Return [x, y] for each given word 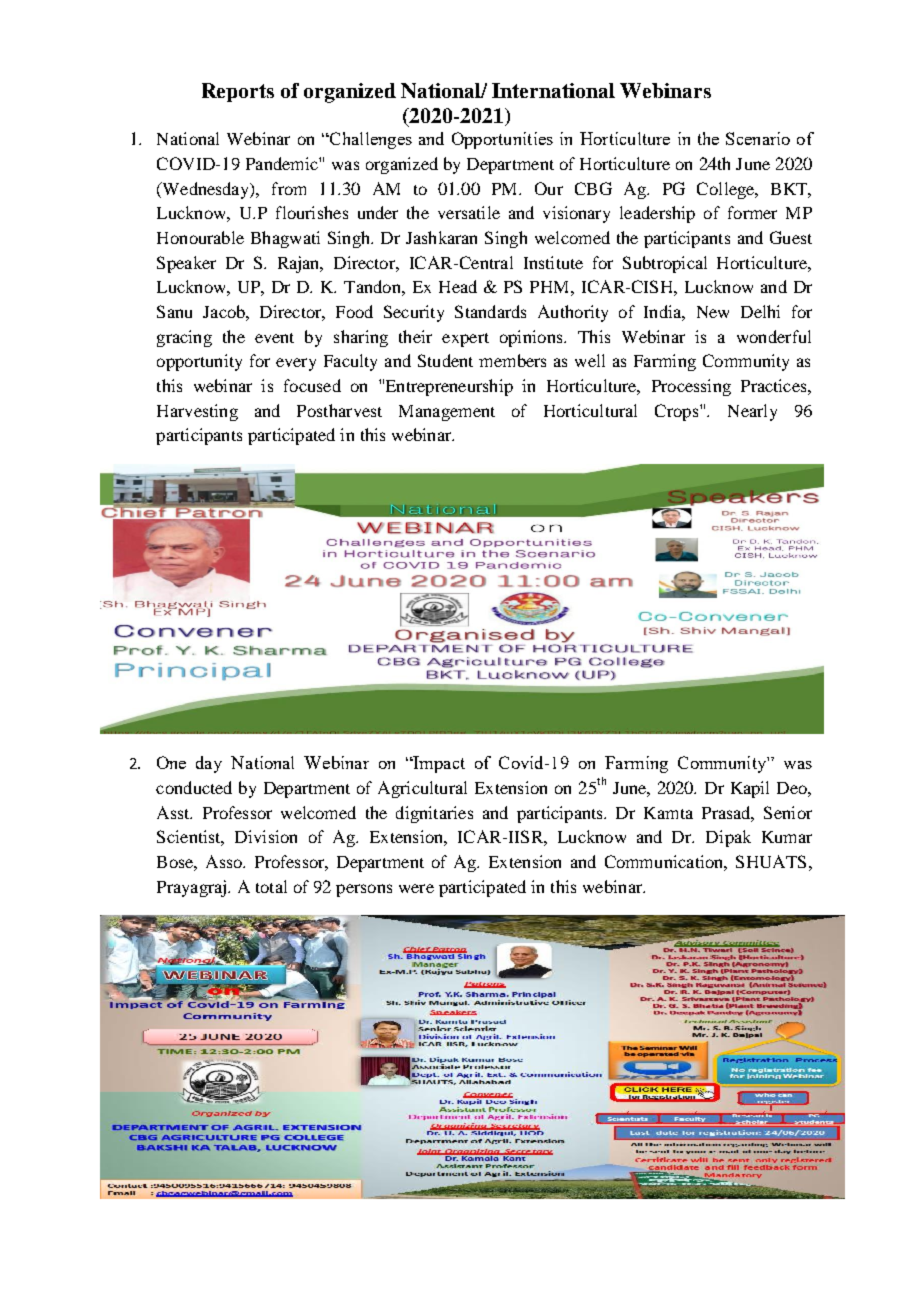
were [416, 888]
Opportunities [502, 140]
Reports [238, 92]
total [271, 886]
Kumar [787, 837]
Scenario [758, 138]
